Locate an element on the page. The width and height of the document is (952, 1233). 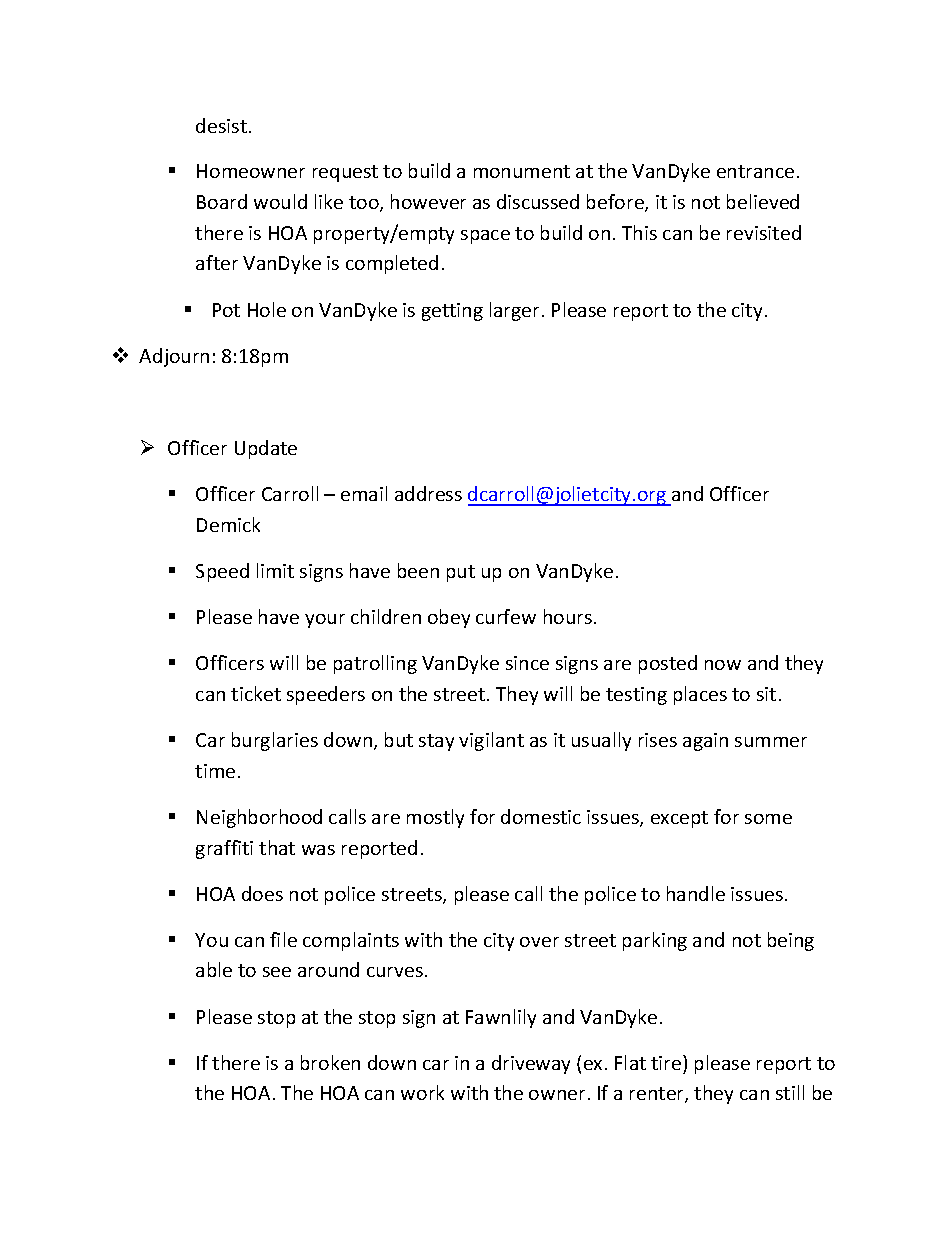
monument is located at coordinates (522, 171).
